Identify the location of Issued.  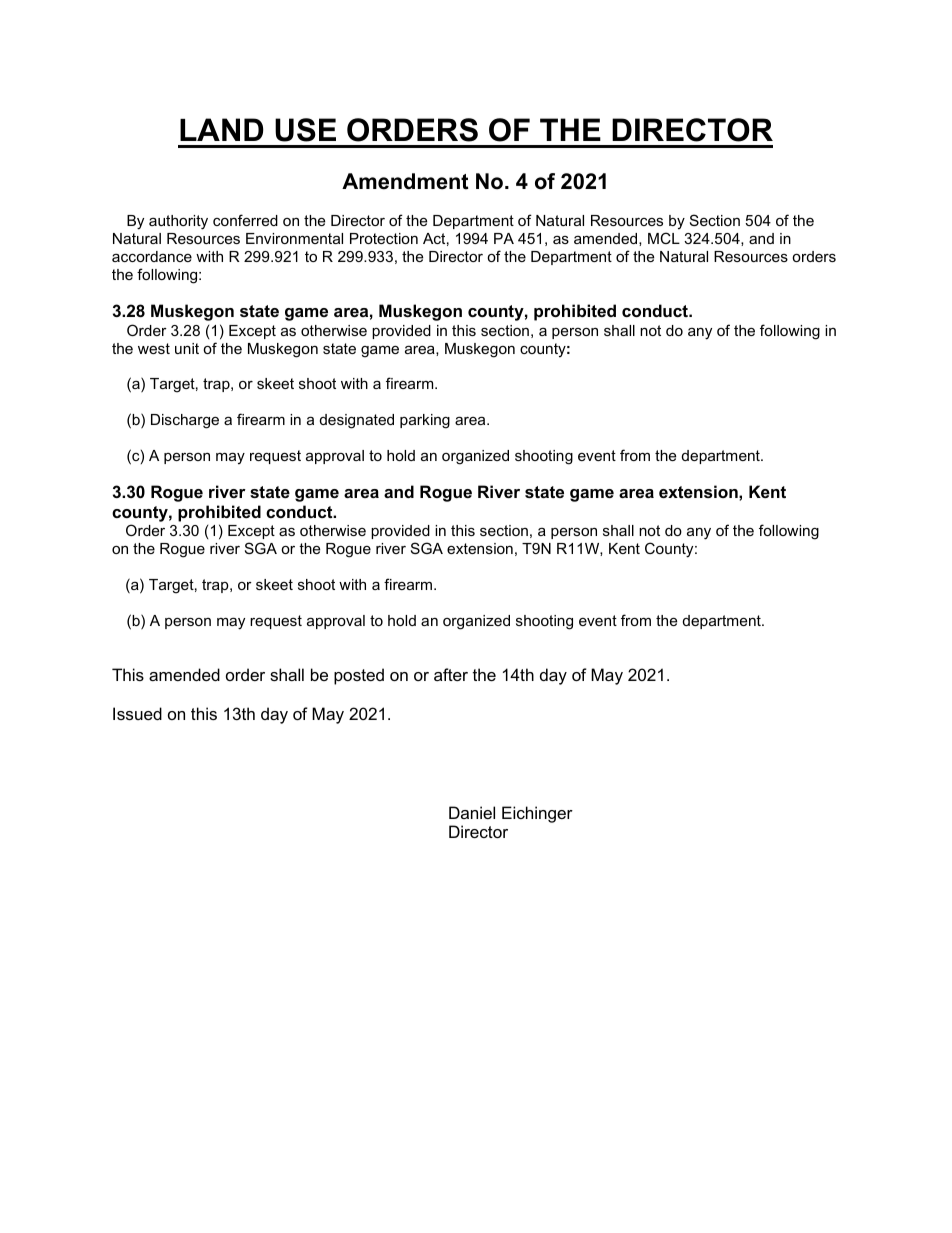
(137, 713).
